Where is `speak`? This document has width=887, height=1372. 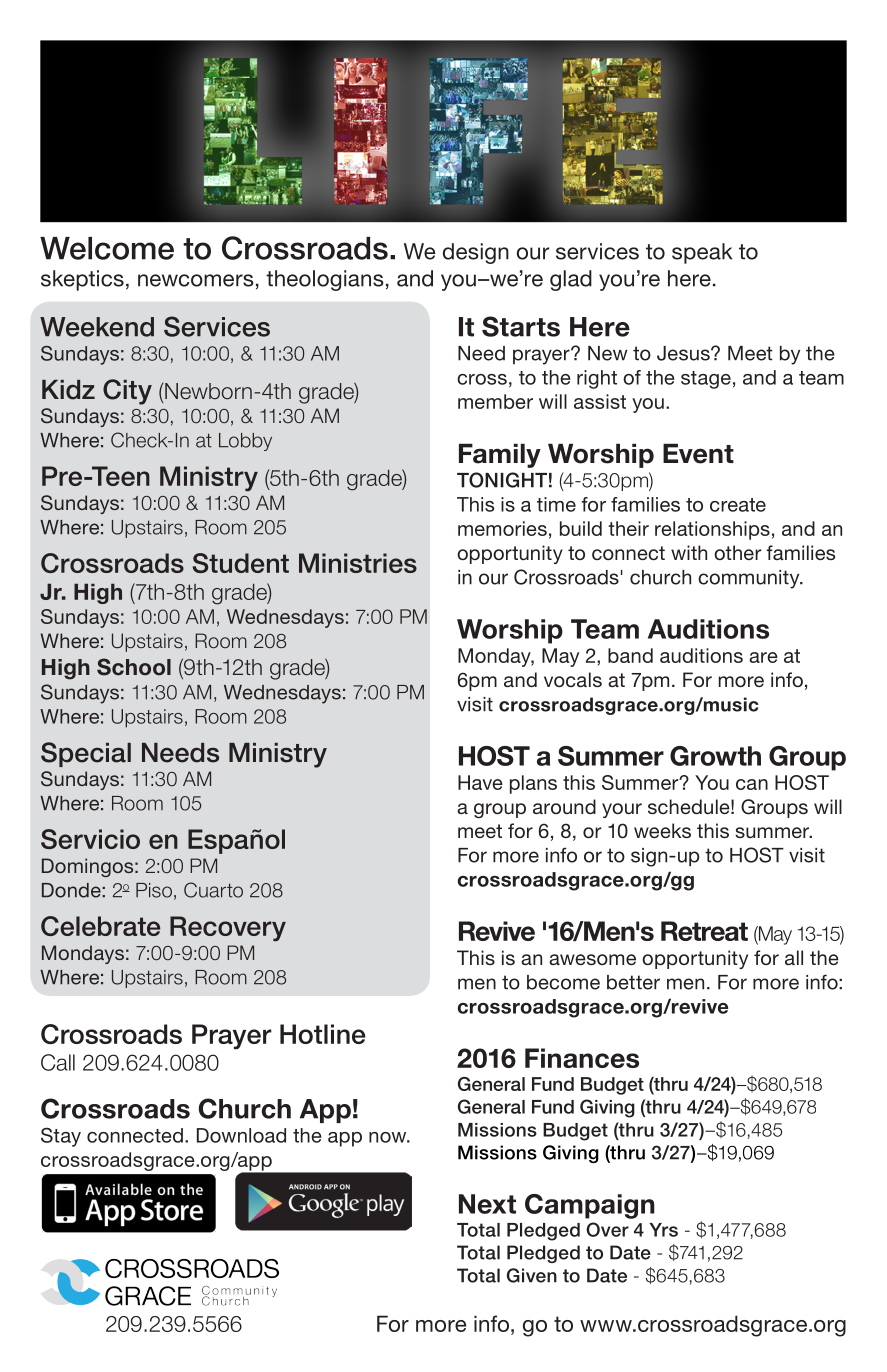 speak is located at coordinates (702, 253).
